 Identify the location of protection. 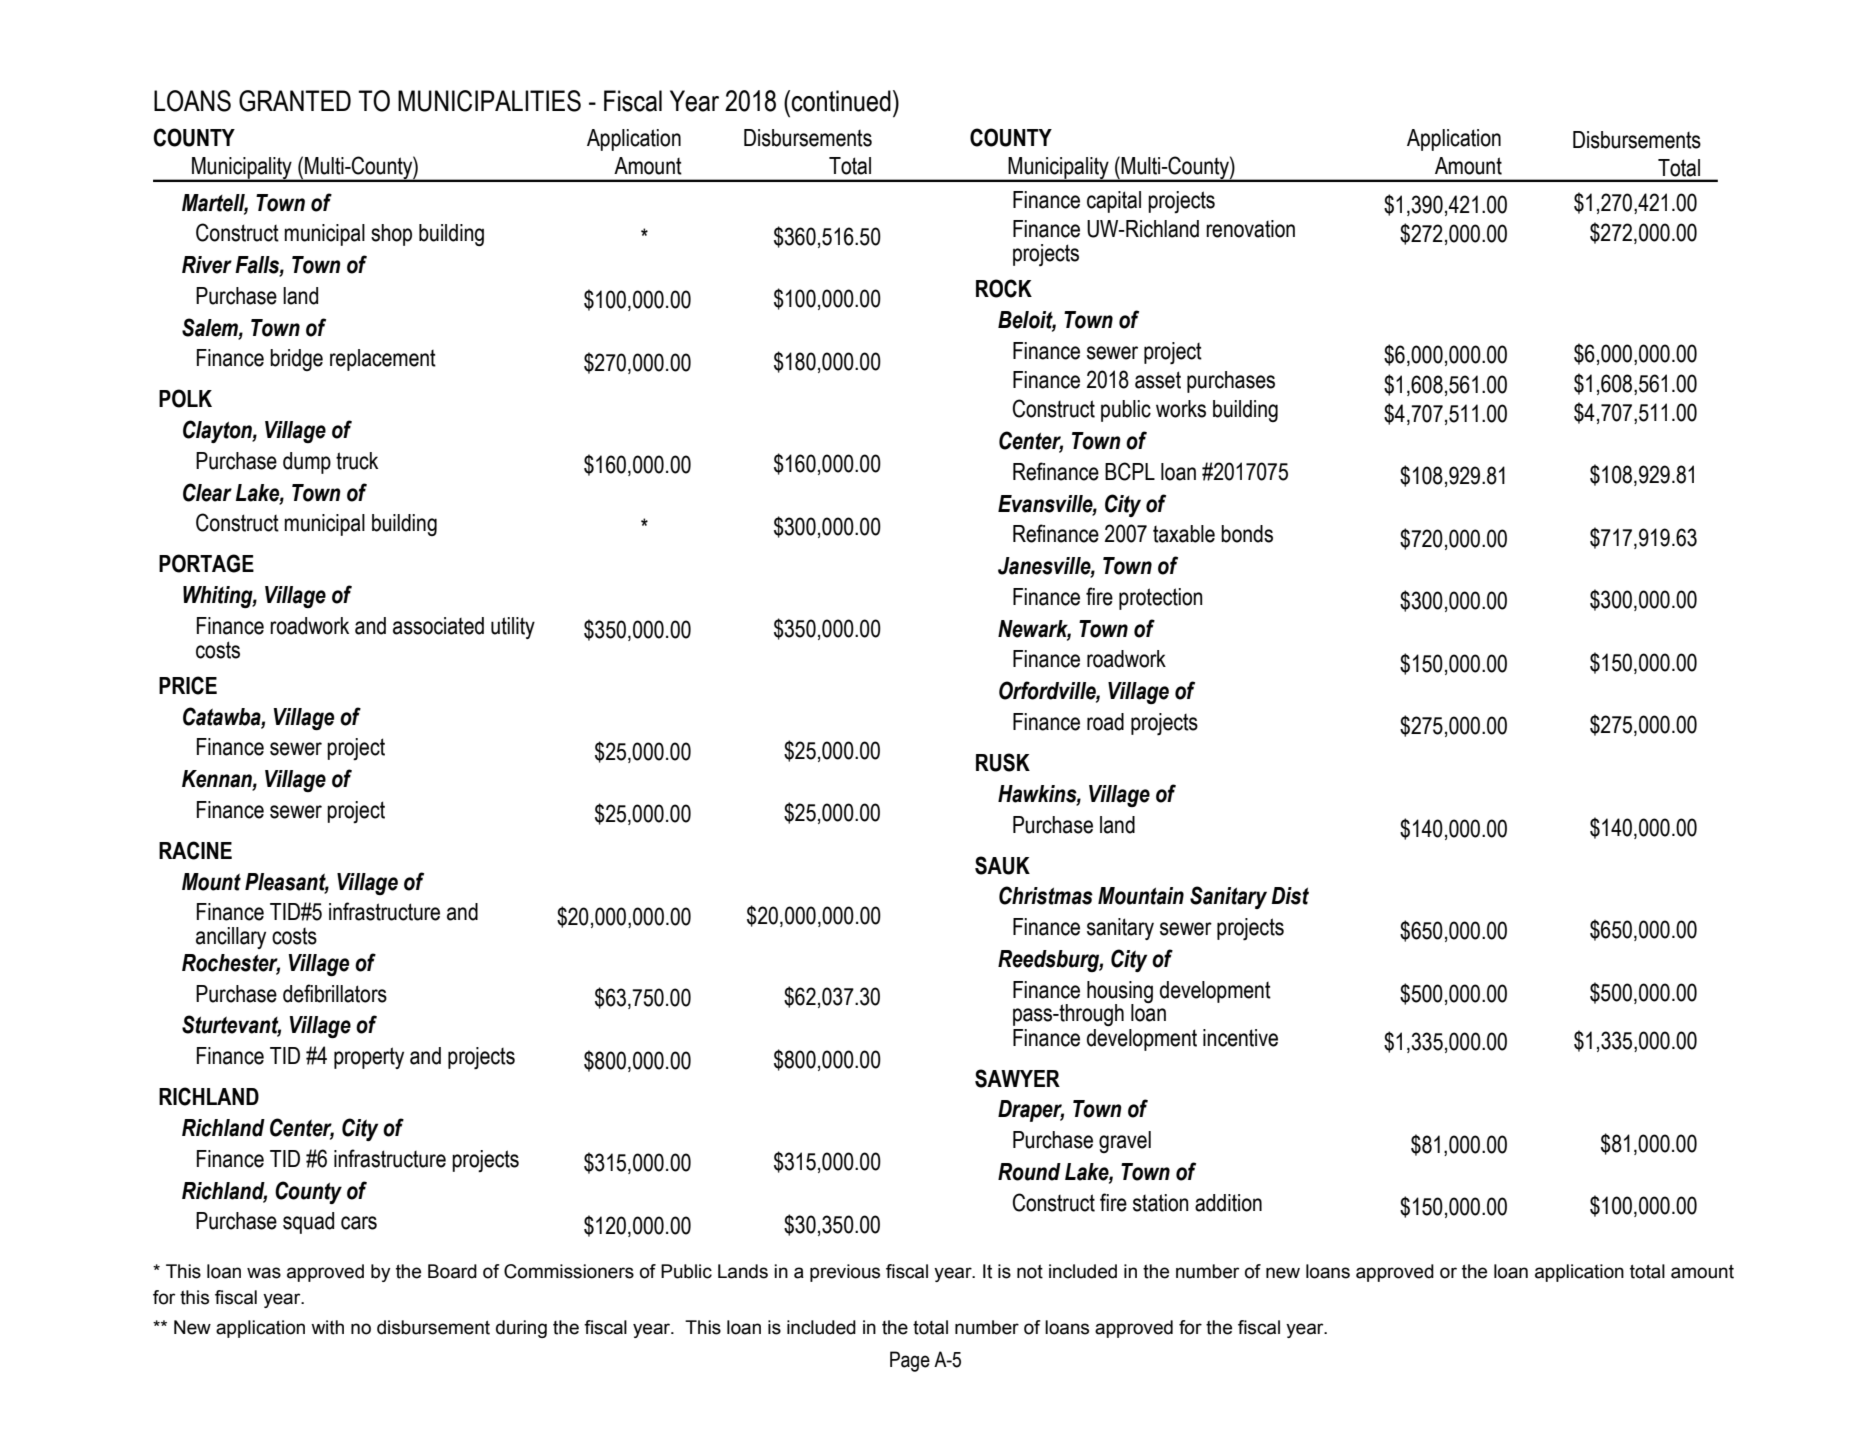
(1161, 599).
